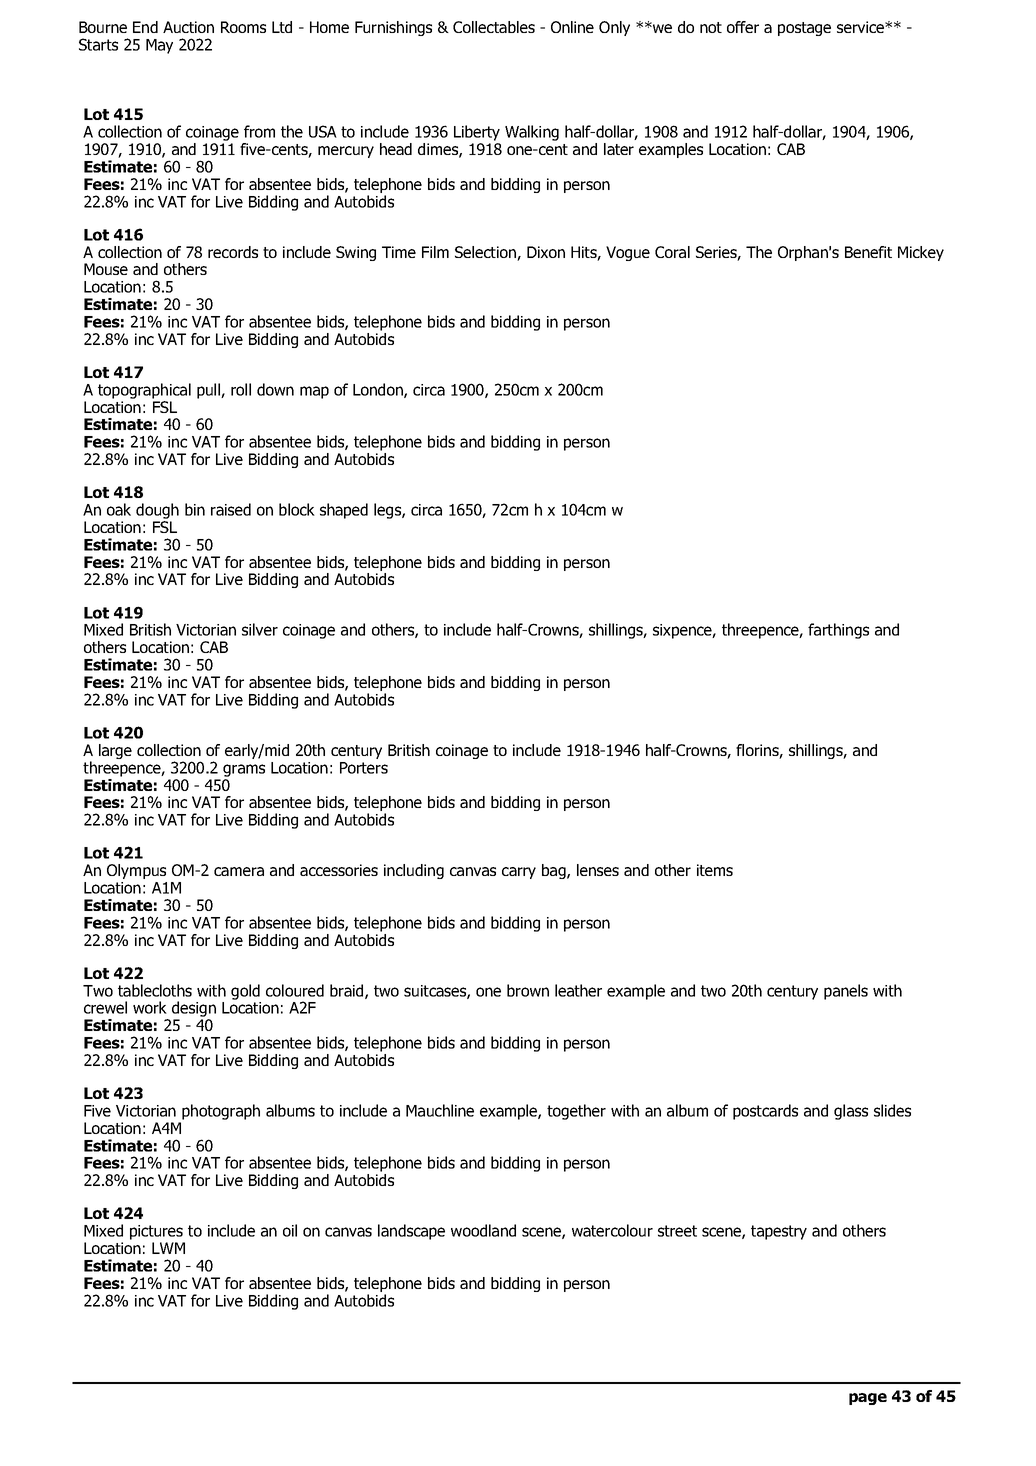  Describe the element at coordinates (168, 1248) in the document. I see `LWM` at that location.
